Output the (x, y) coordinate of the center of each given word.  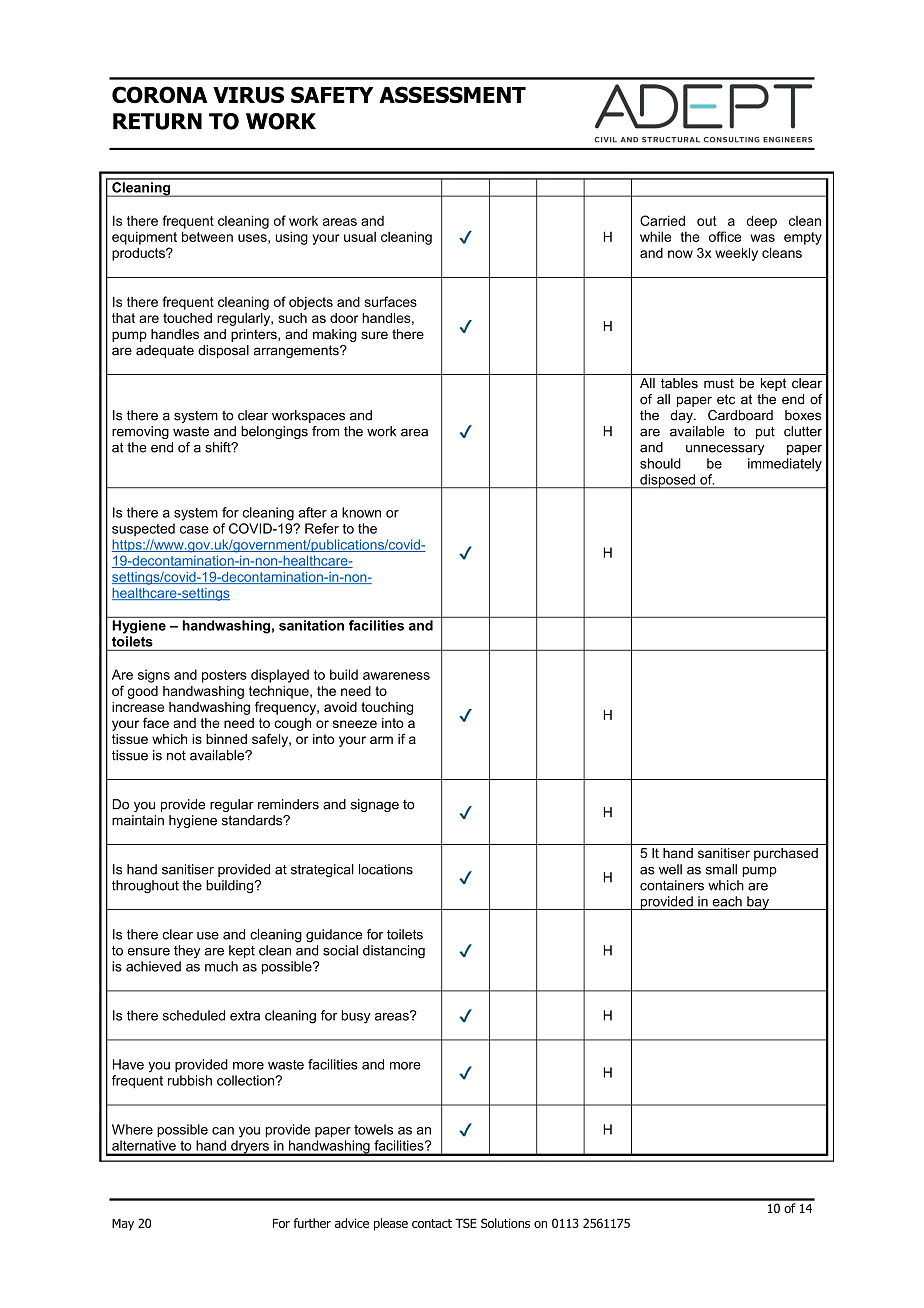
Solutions (505, 1223)
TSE (466, 1223)
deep (762, 222)
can (223, 1131)
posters (224, 676)
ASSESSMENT (452, 94)
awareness (396, 676)
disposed (667, 481)
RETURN (157, 121)
